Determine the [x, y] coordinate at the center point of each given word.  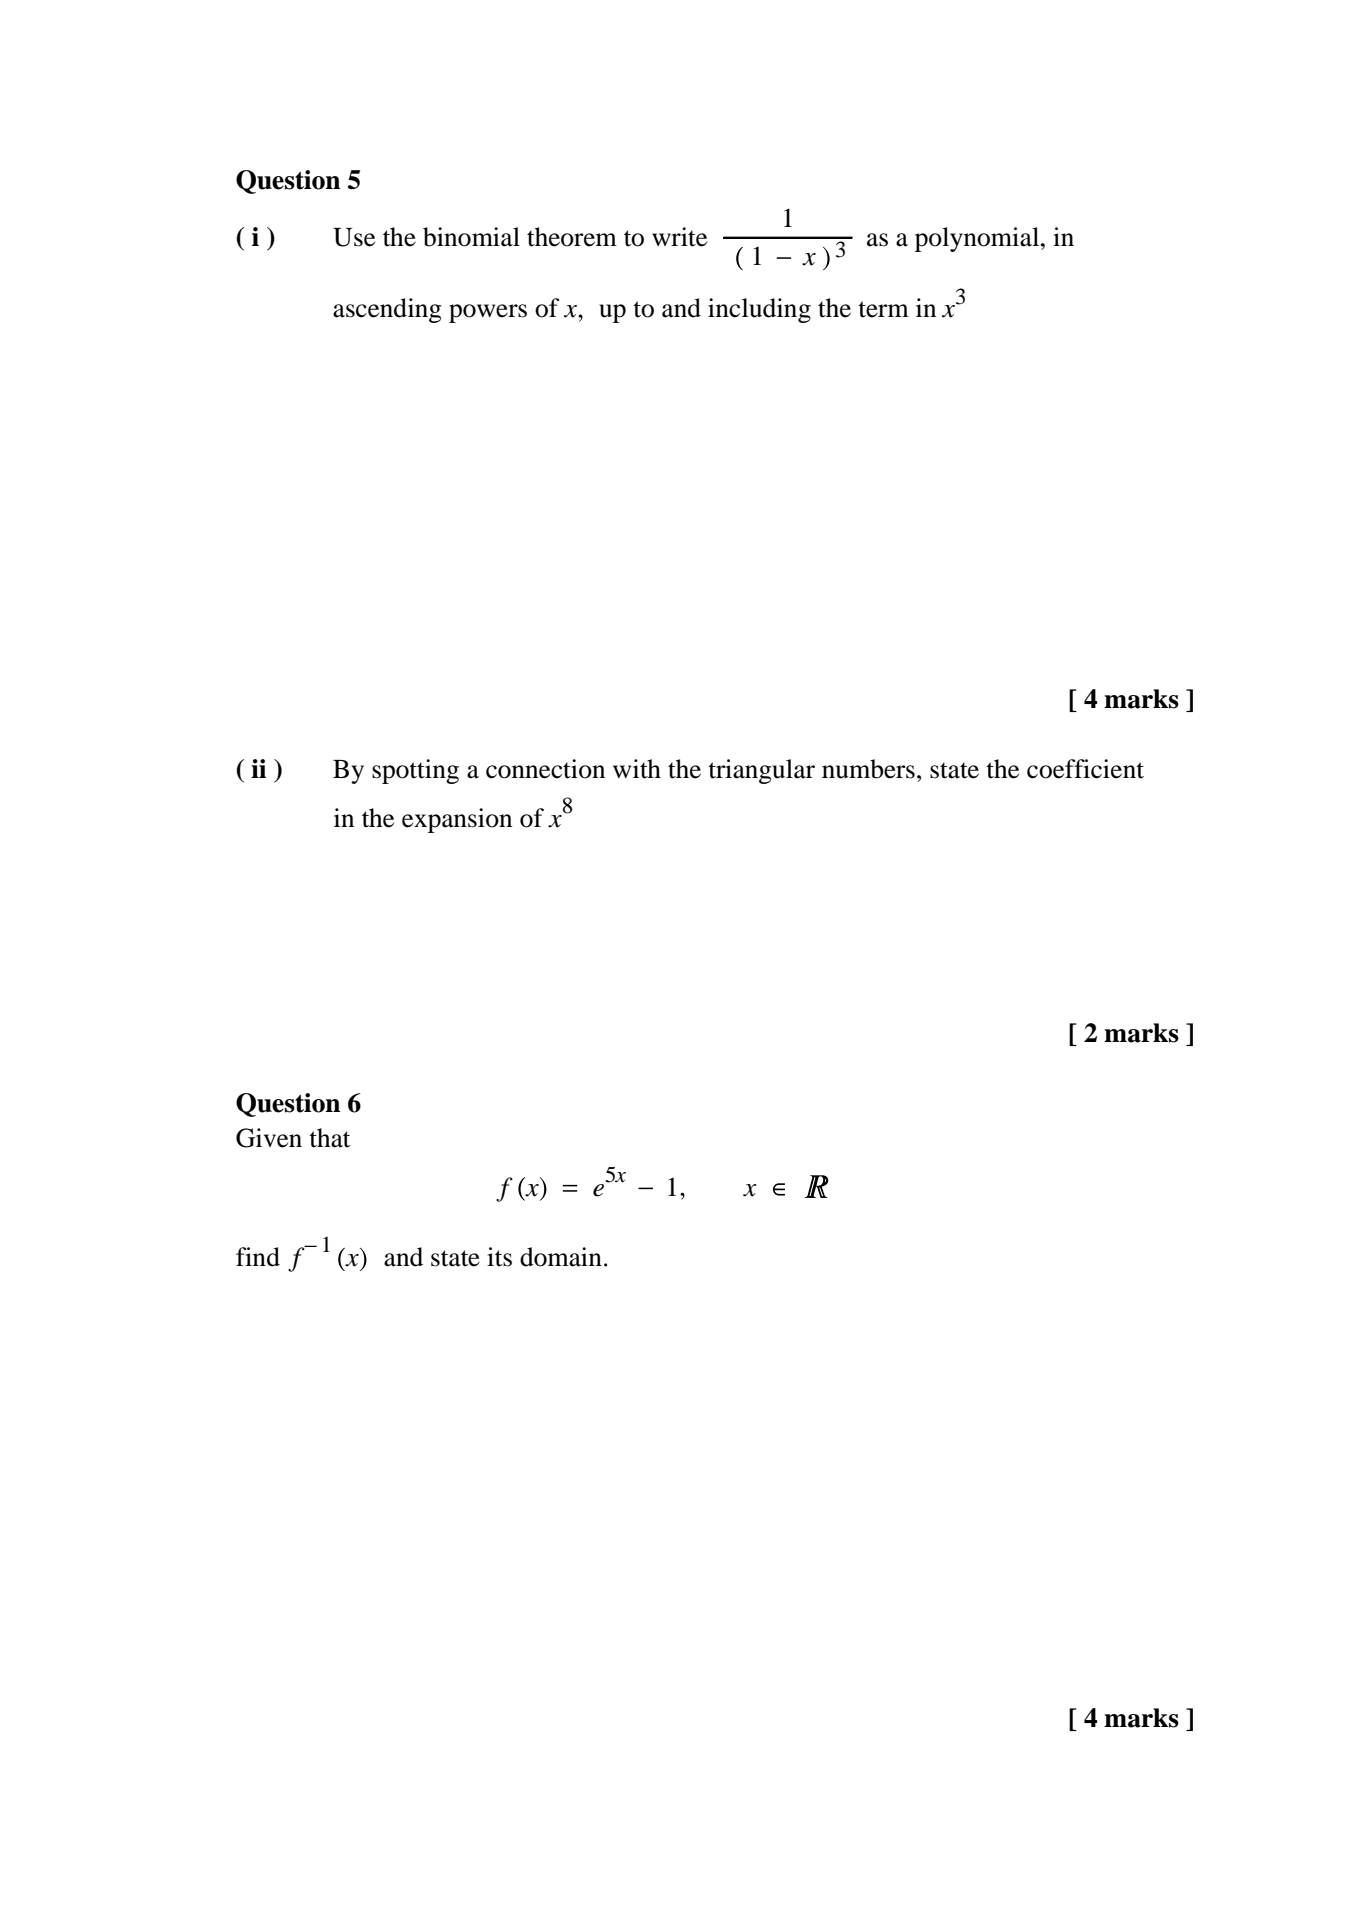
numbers [868, 769]
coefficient [1085, 769]
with [637, 769]
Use [354, 237]
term [883, 309]
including [759, 310]
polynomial [978, 239]
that [329, 1138]
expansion [457, 820]
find [258, 1257]
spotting [415, 771]
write [679, 237]
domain [561, 1257]
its [499, 1257]
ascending [387, 310]
